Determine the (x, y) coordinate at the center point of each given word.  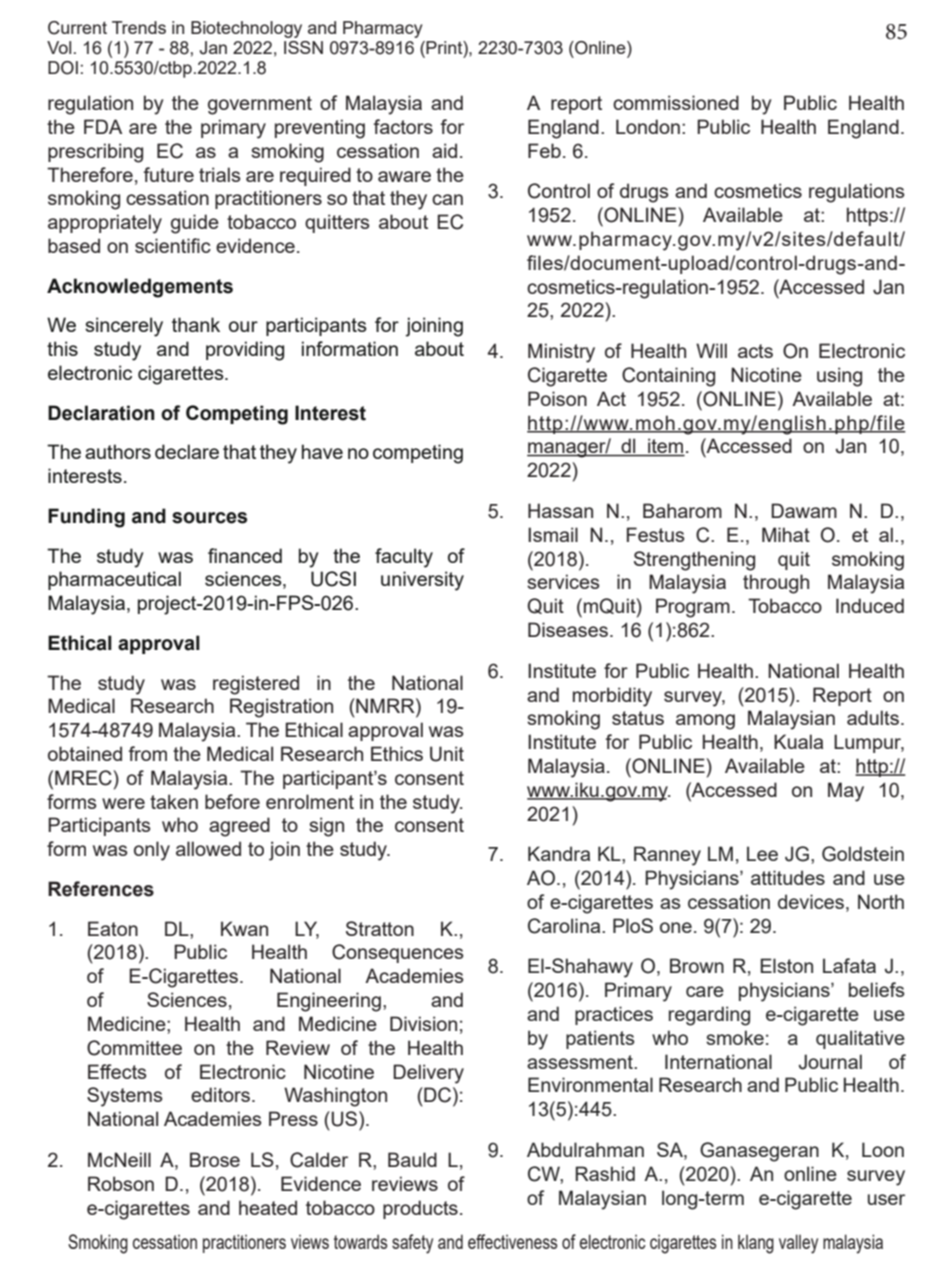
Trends (139, 27)
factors (403, 126)
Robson (121, 1183)
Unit (447, 754)
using (839, 377)
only (152, 851)
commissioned (676, 102)
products (420, 1209)
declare (187, 451)
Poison (557, 398)
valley (798, 1244)
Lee (762, 853)
